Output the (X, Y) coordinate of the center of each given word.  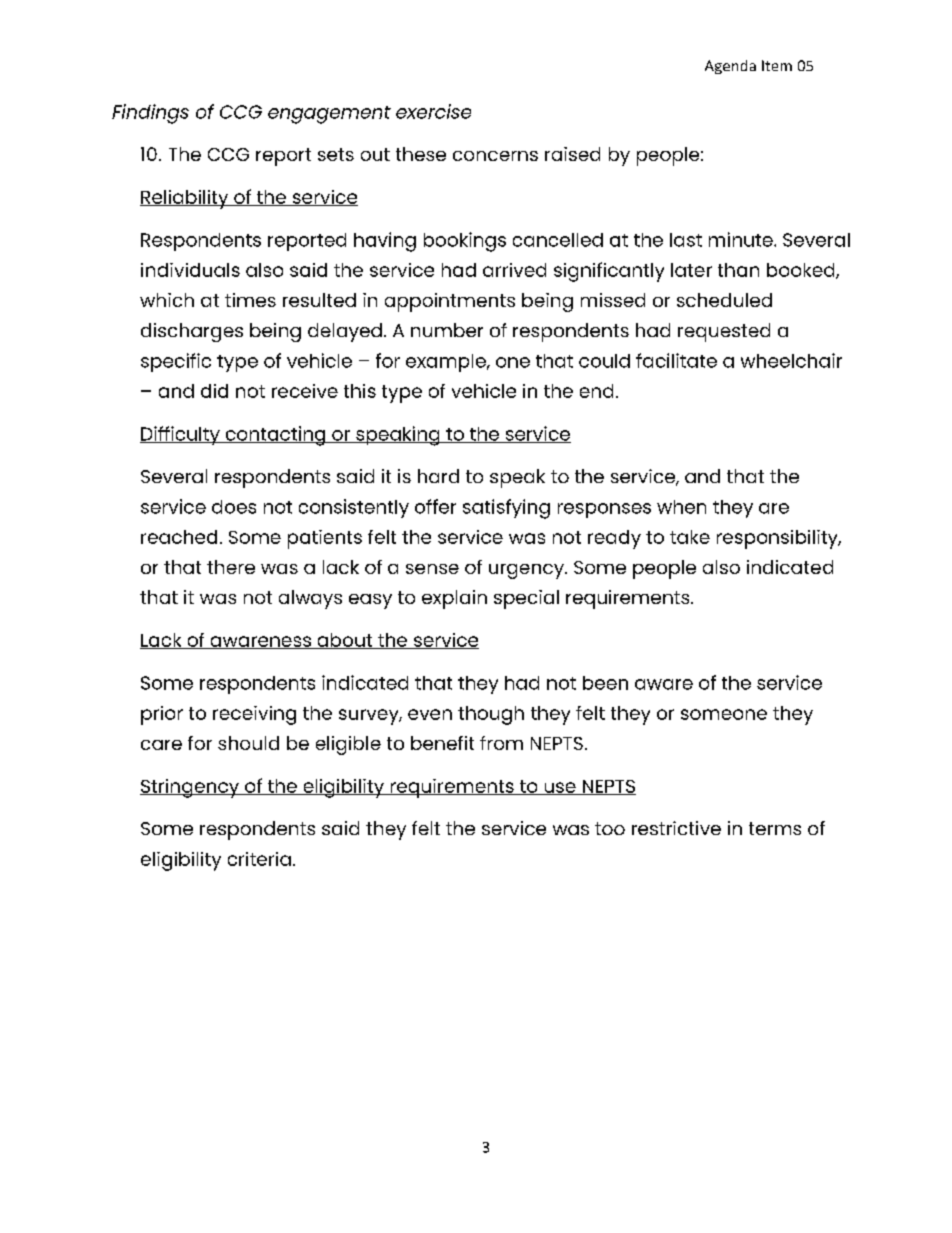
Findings (150, 114)
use (560, 788)
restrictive (676, 828)
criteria (259, 859)
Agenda (730, 67)
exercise (433, 111)
